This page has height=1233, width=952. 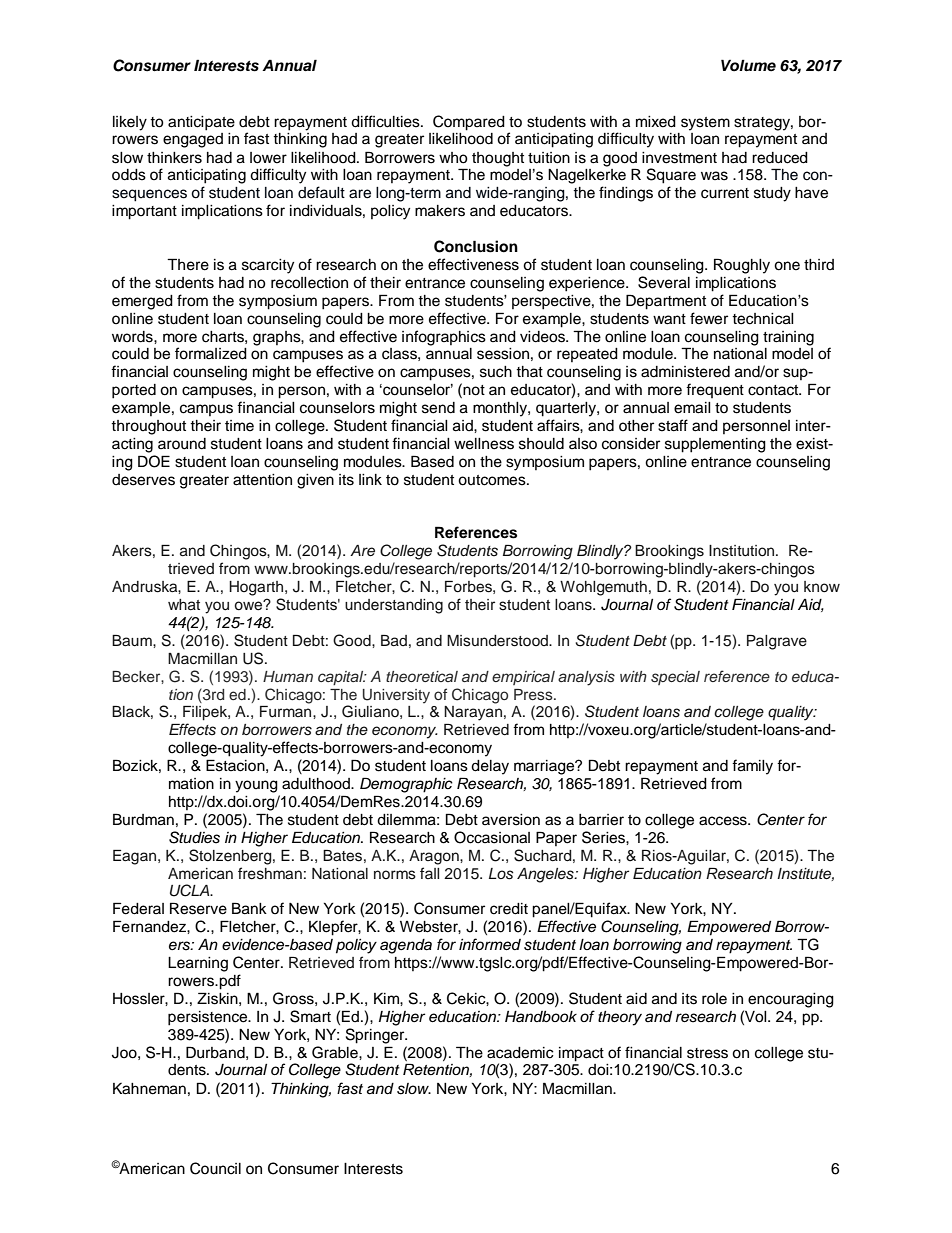 What do you see at coordinates (453, 158) in the page?
I see `who` at bounding box center [453, 158].
